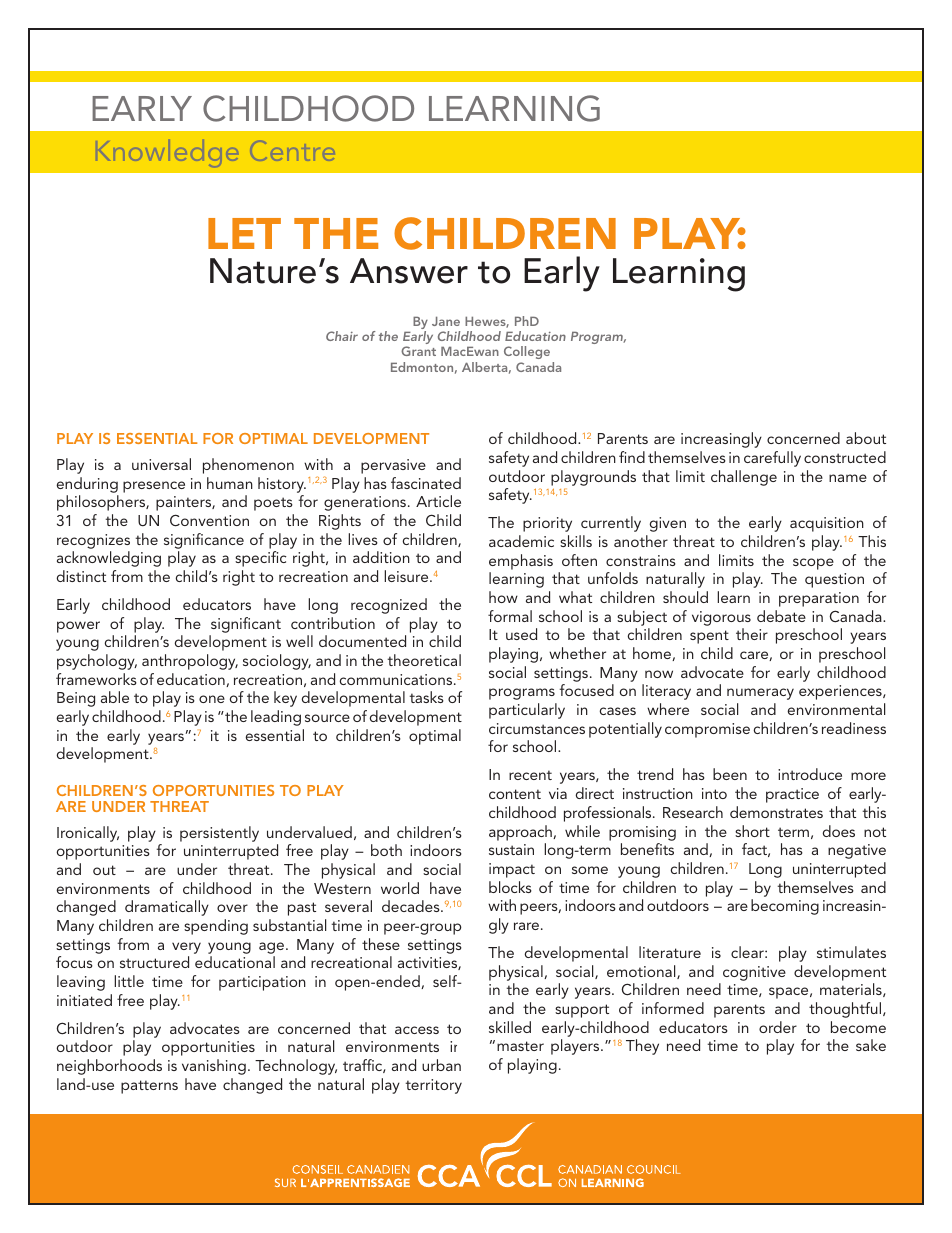 The width and height of the screenshot is (952, 1233). What do you see at coordinates (441, 1065) in the screenshot?
I see `urban` at bounding box center [441, 1065].
